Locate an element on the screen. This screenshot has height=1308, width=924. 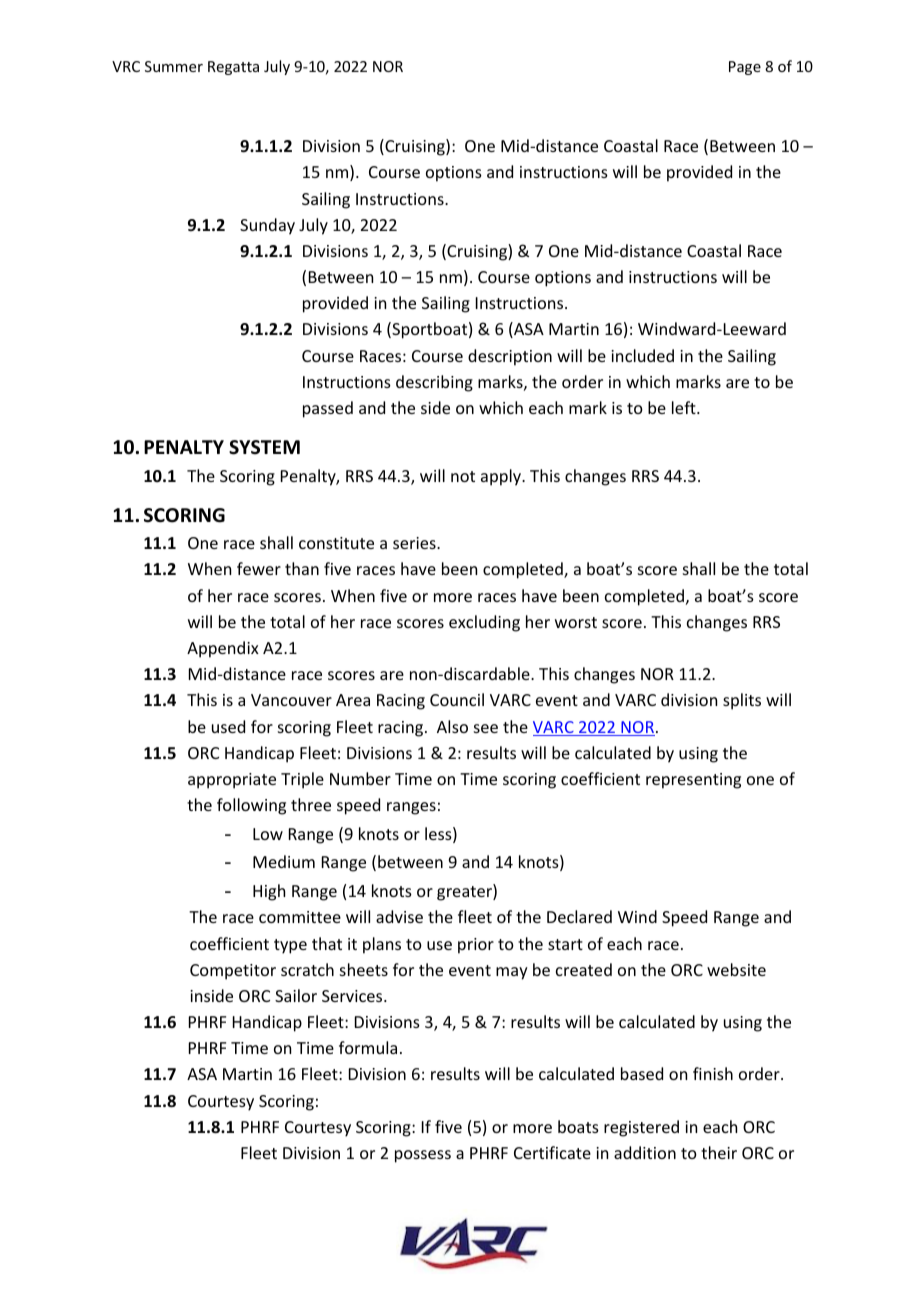
possess is located at coordinates (423, 1156).
